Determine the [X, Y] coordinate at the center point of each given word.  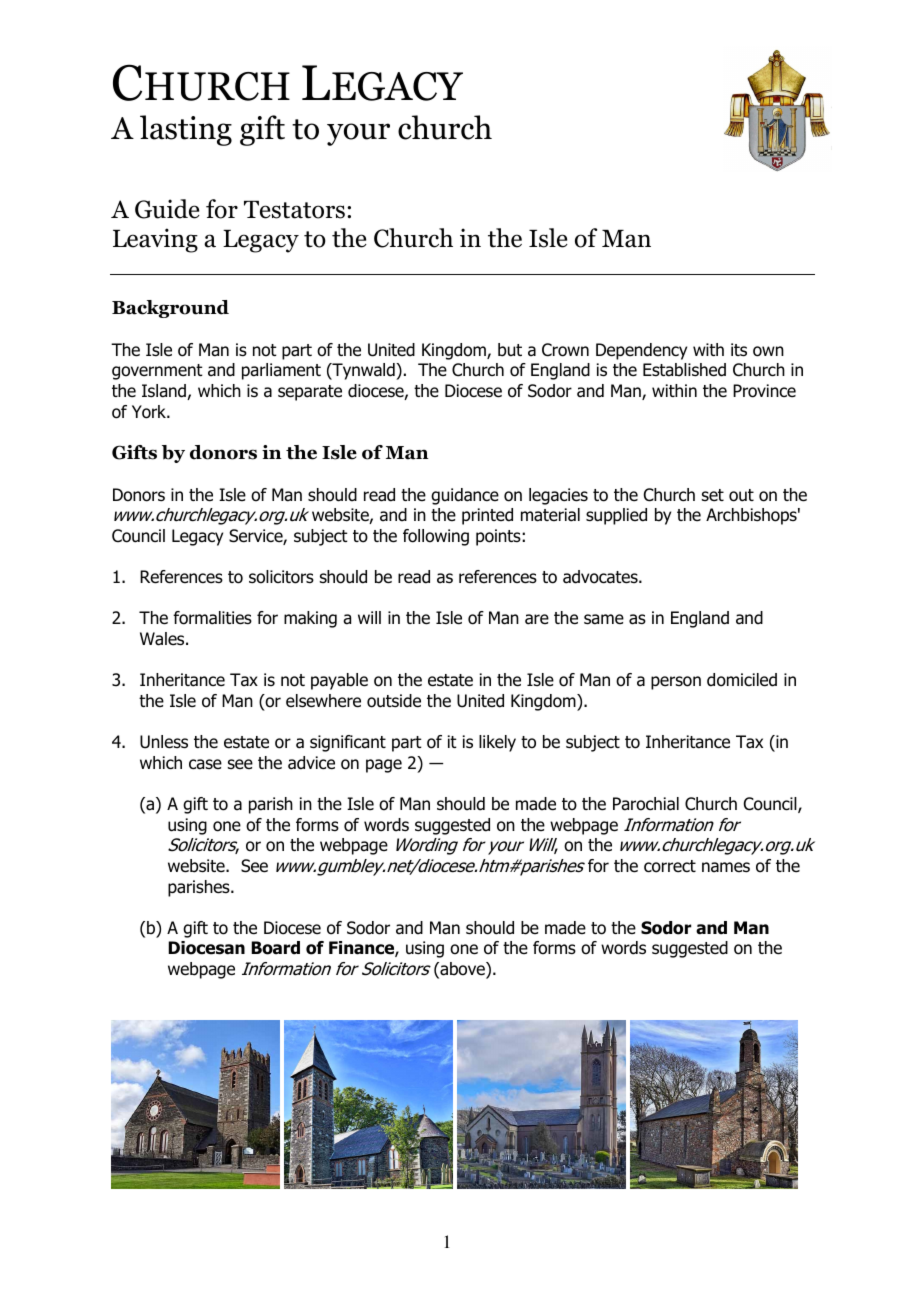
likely [497, 743]
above [462, 970]
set [713, 495]
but [510, 350]
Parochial [646, 804]
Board [275, 948]
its [739, 350]
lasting [186, 130]
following [436, 537]
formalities [212, 618]
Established [684, 370]
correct [670, 866]
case [205, 764]
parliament [281, 371]
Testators [294, 210]
